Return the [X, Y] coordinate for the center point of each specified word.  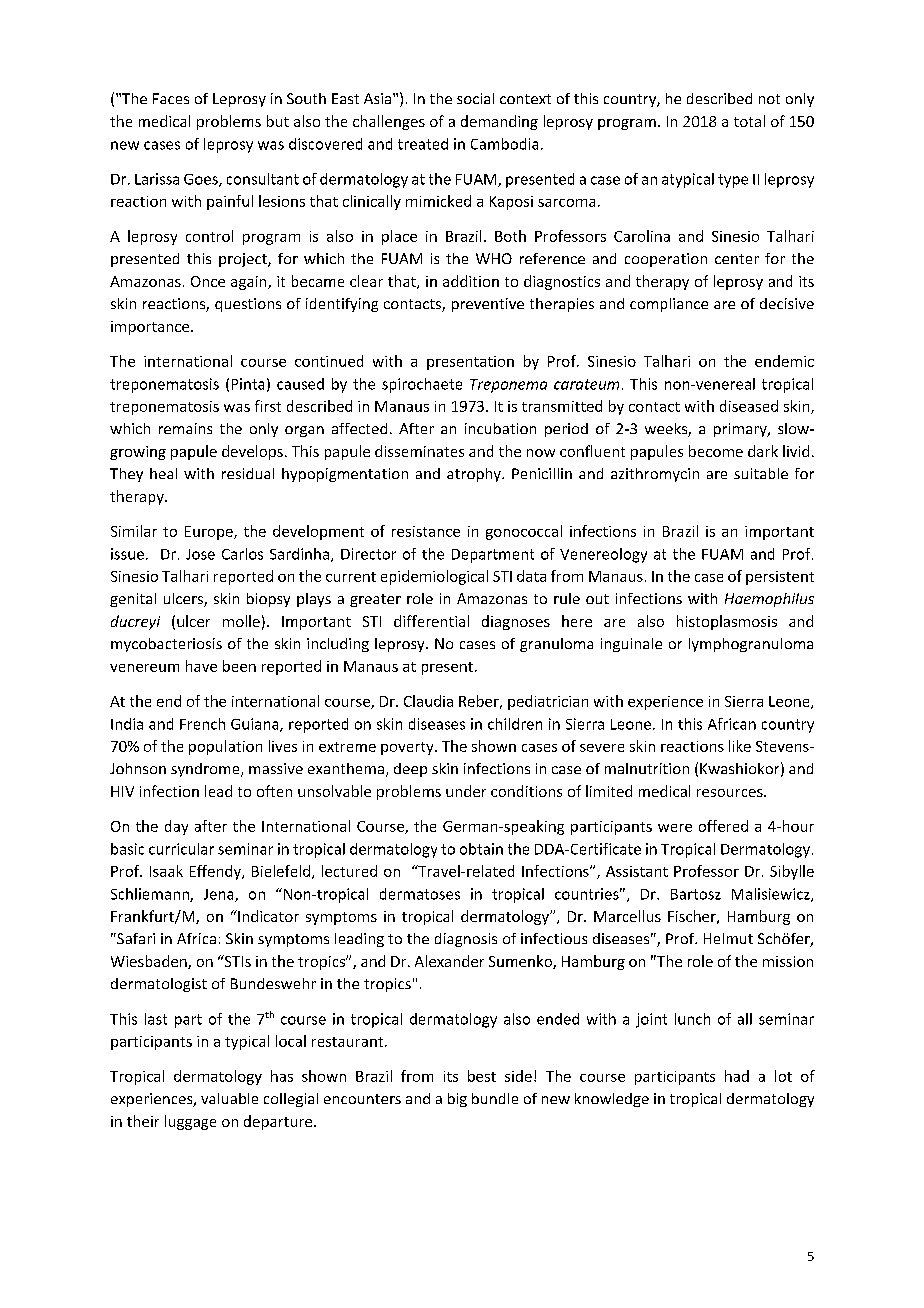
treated [423, 144]
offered [723, 826]
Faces [171, 98]
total [749, 121]
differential [431, 621]
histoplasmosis [727, 622]
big [457, 1100]
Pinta [248, 384]
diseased [749, 406]
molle [241, 621]
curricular [181, 849]
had [737, 1076]
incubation [500, 428]
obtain [481, 849]
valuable [229, 1098]
